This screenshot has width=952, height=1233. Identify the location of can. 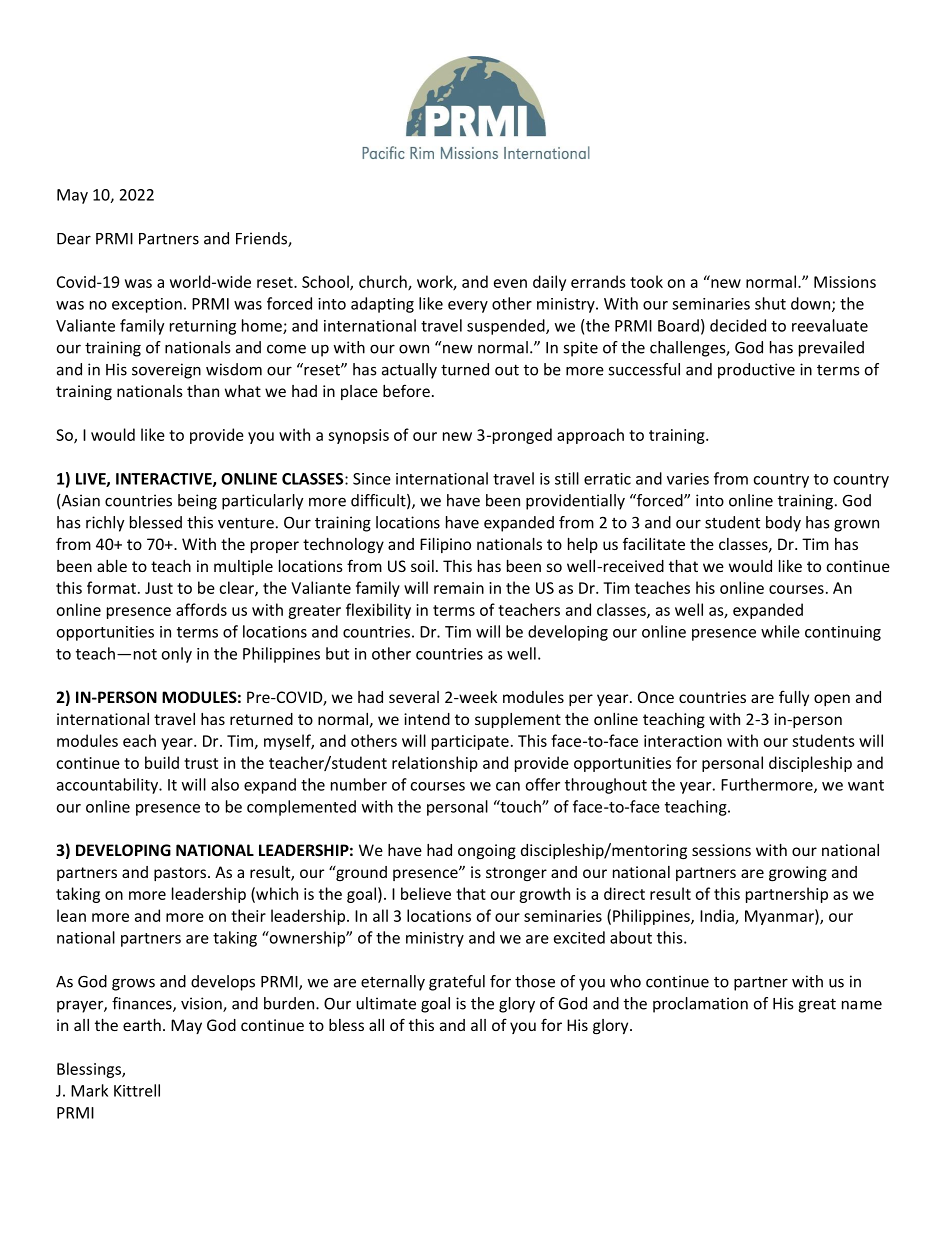
(508, 786).
